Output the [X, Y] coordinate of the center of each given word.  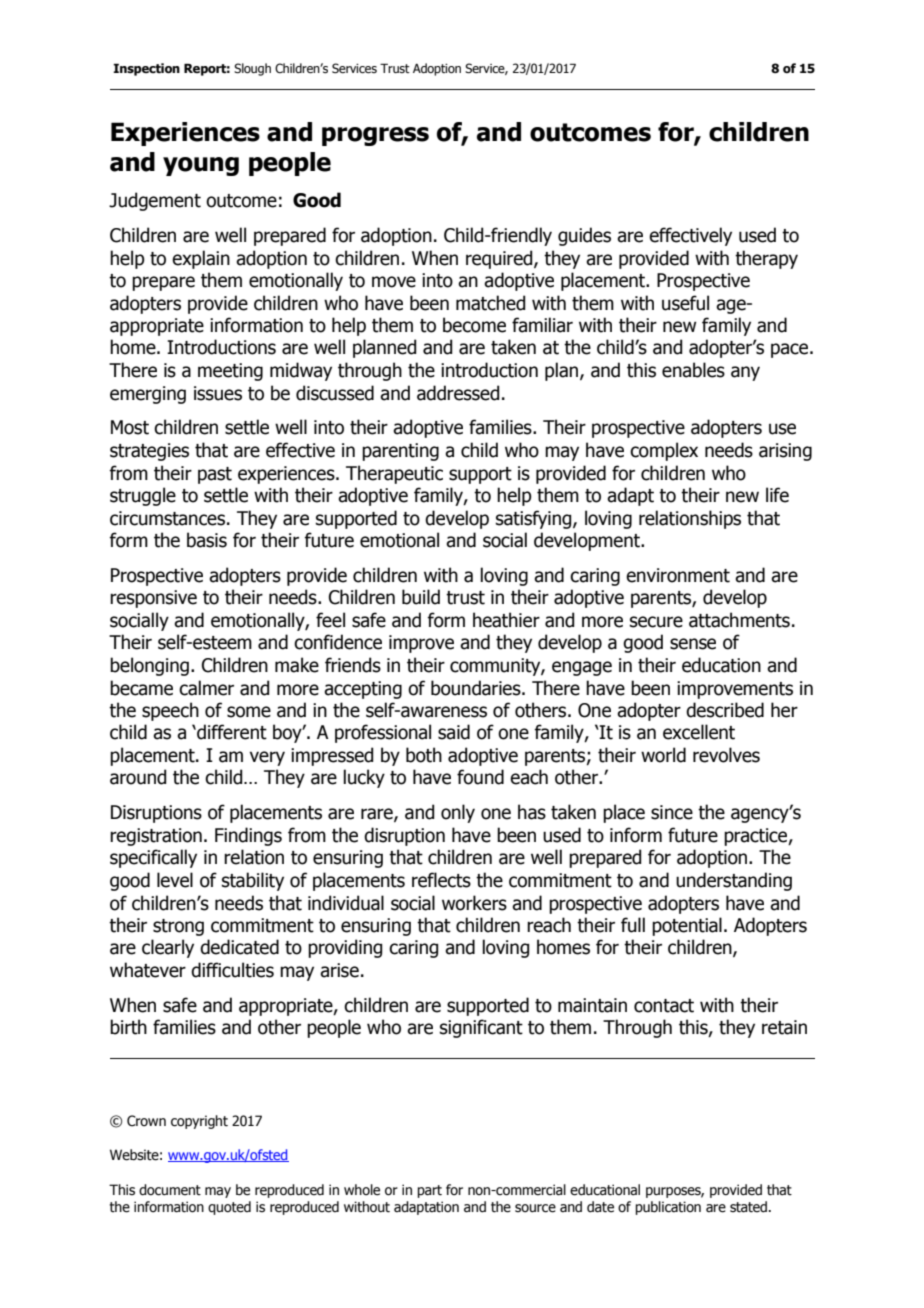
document [170, 1190]
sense [693, 644]
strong [178, 927]
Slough [252, 69]
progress [375, 136]
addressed [458, 393]
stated [748, 1207]
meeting [230, 372]
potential [687, 926]
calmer [206, 688]
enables [693, 370]
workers [474, 903]
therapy [766, 259]
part [429, 1191]
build [421, 597]
